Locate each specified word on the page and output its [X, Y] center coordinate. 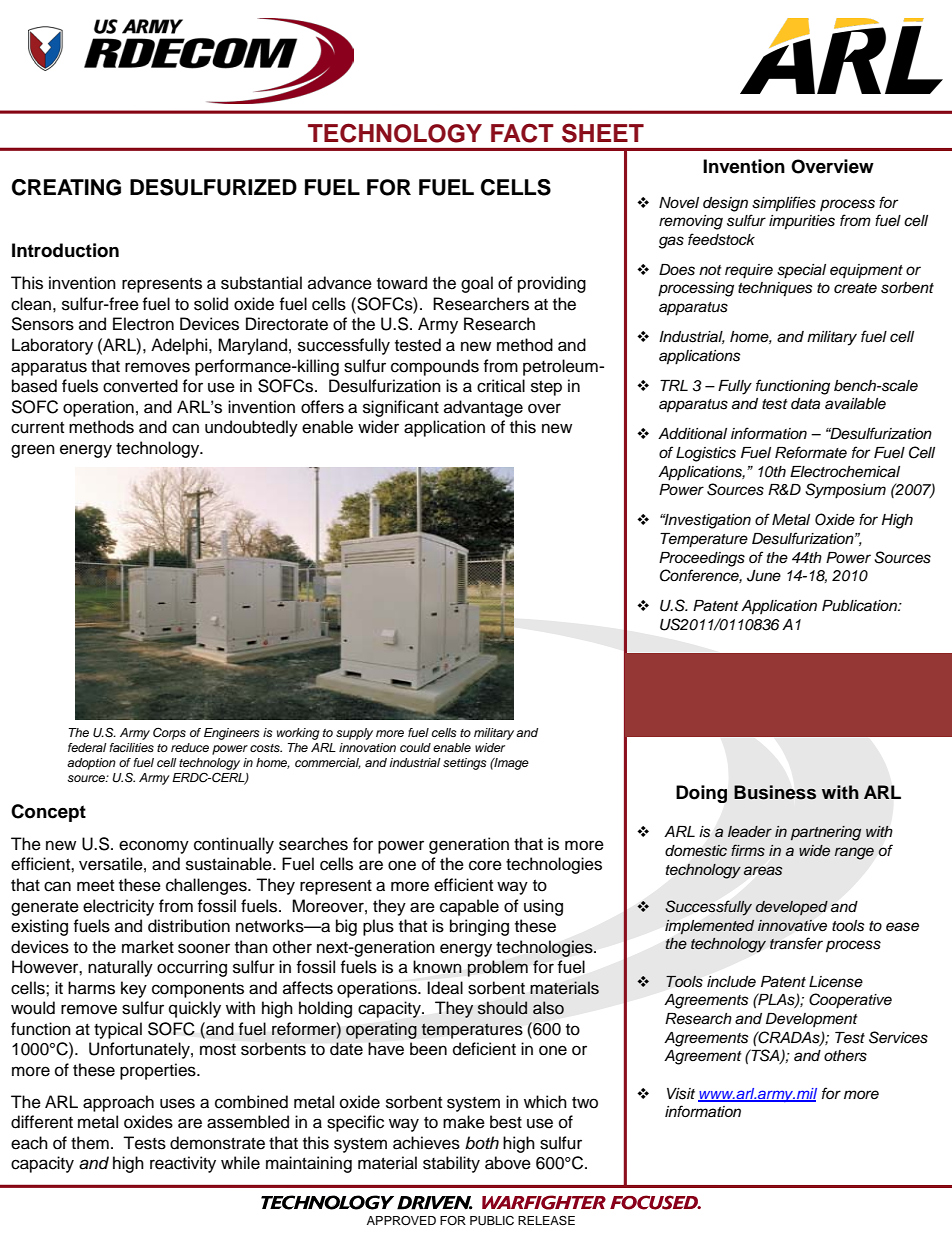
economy [154, 847]
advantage [483, 408]
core [485, 865]
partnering [826, 833]
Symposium [845, 491]
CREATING [66, 187]
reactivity [183, 1164]
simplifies [784, 204]
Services [898, 1037]
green [33, 451]
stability [451, 1164]
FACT [522, 133]
